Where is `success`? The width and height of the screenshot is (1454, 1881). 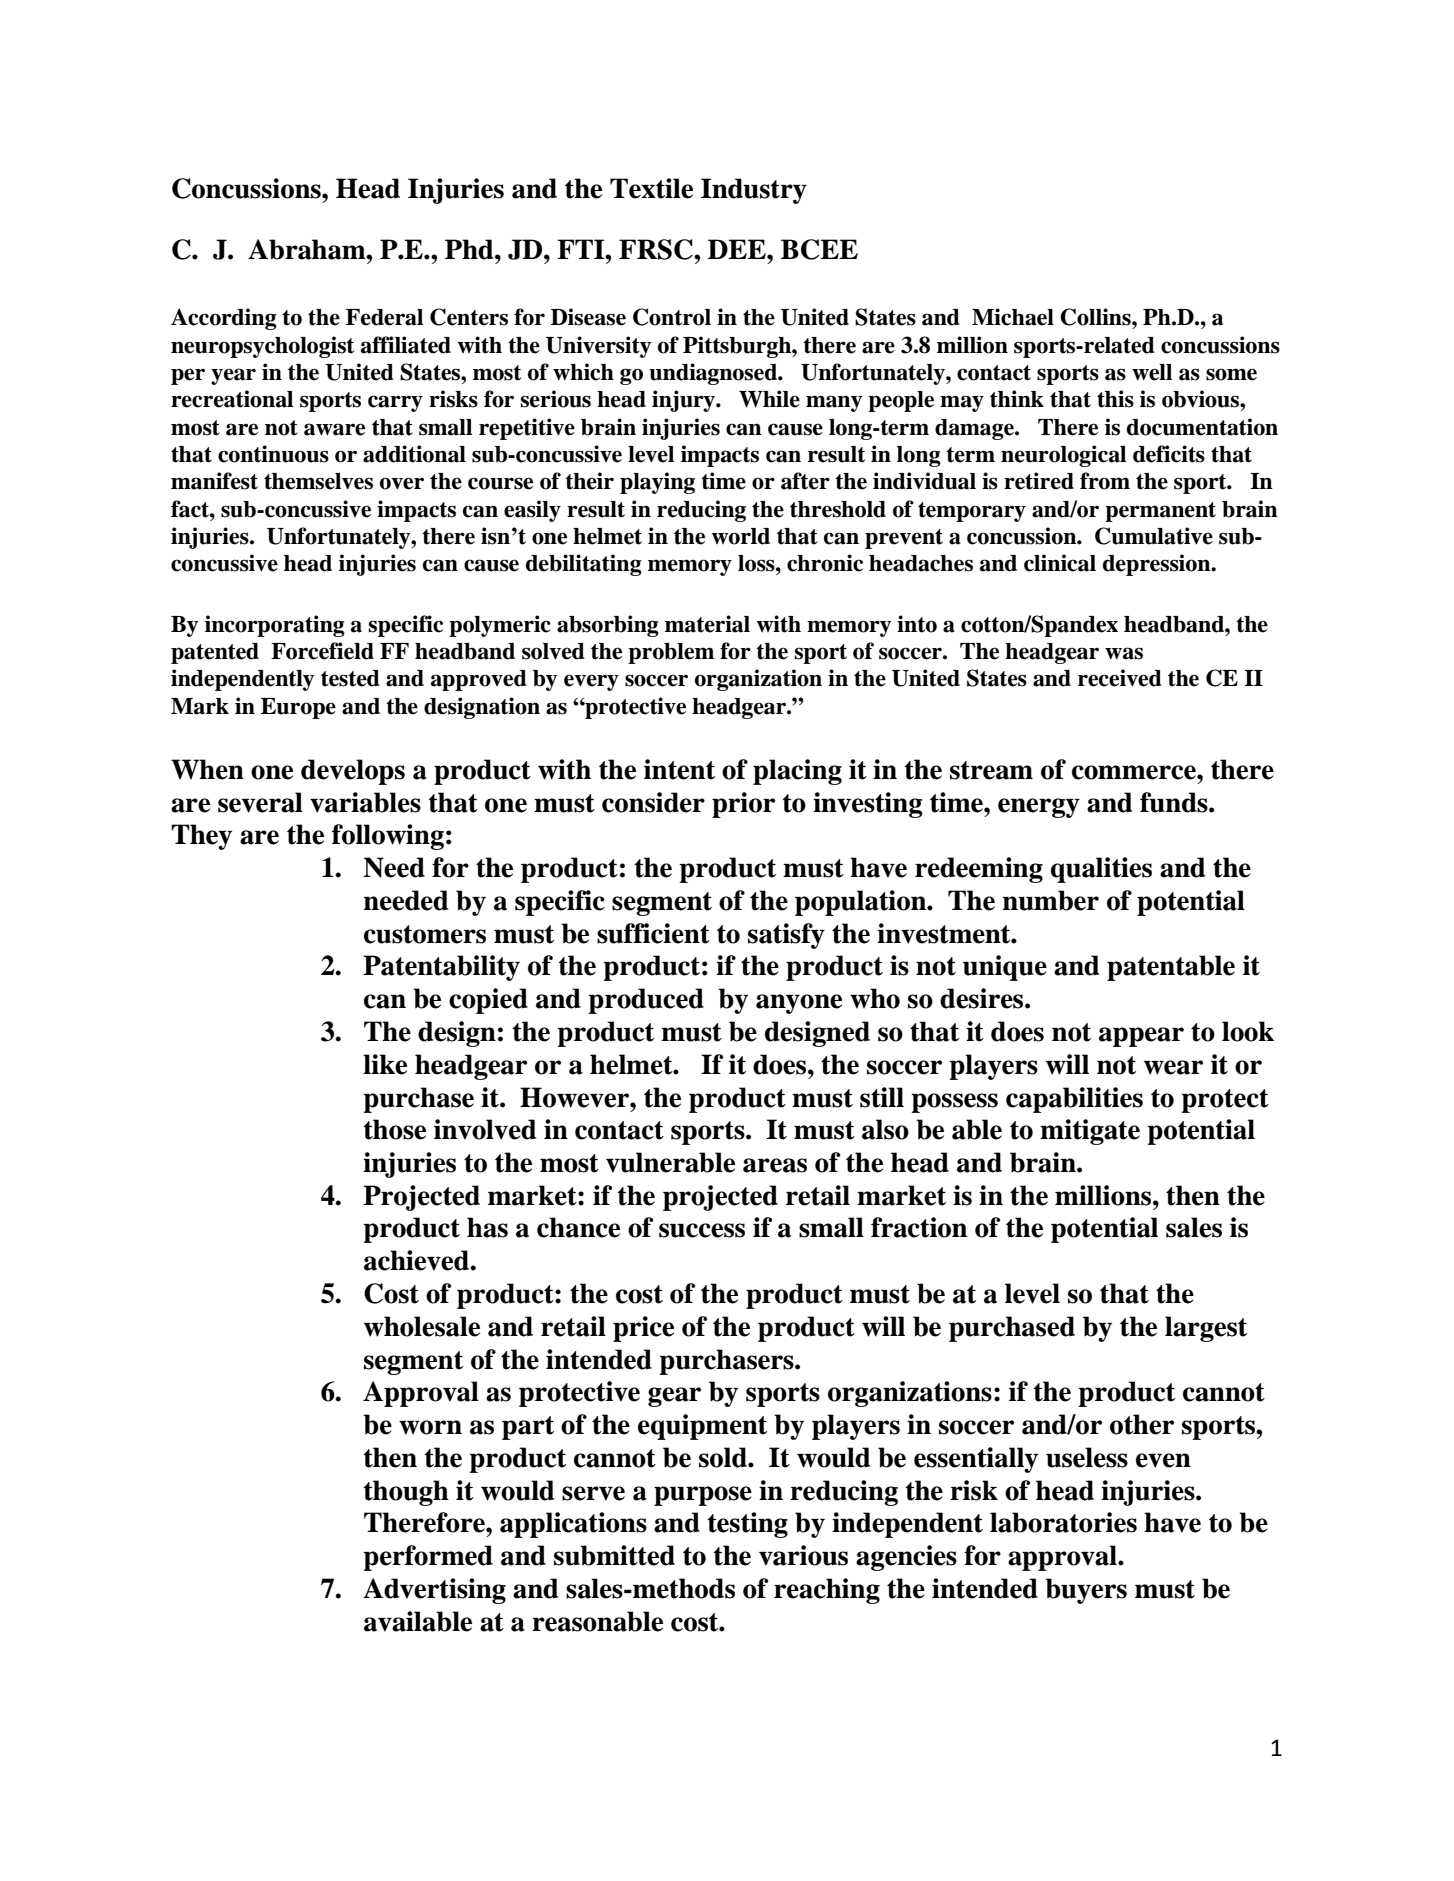 success is located at coordinates (702, 1230).
